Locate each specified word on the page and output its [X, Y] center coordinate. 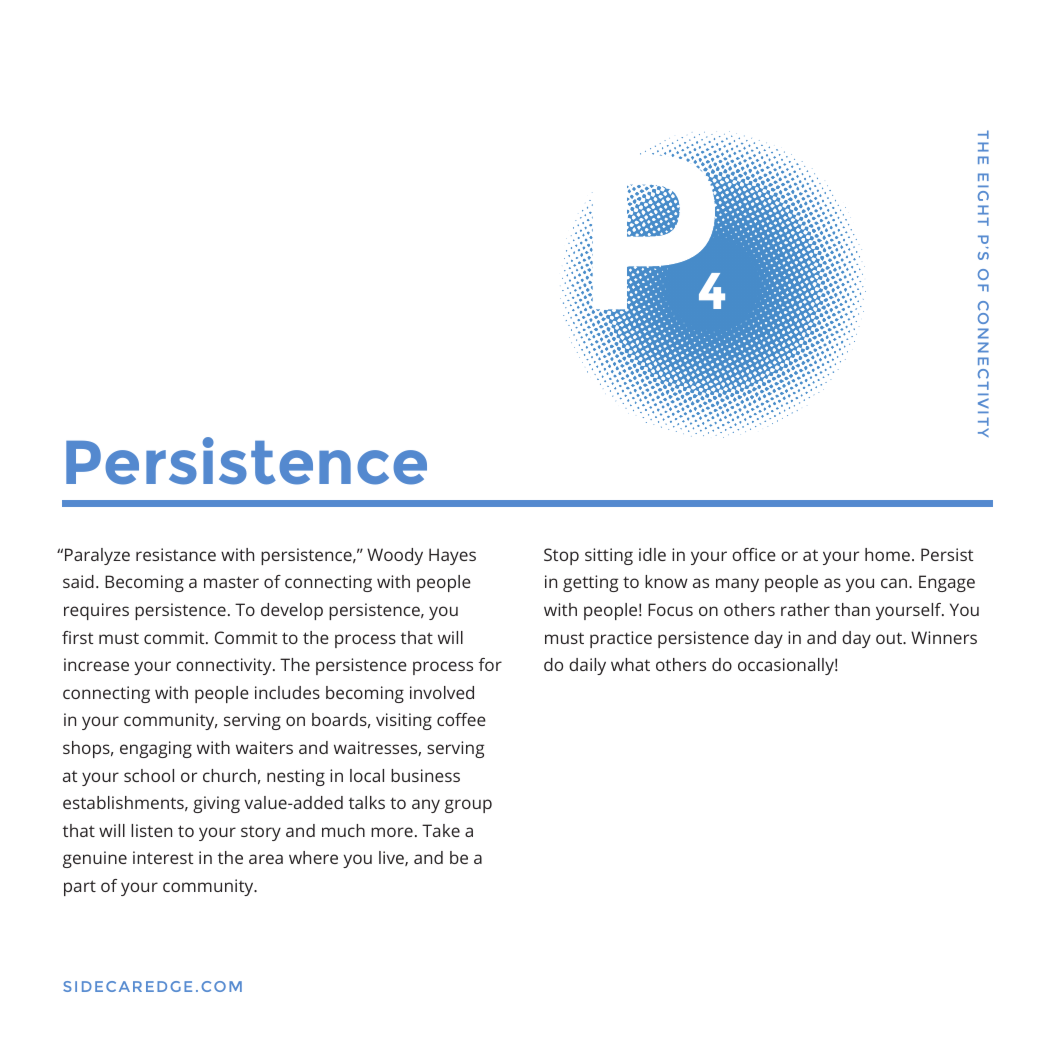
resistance [176, 554]
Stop [561, 556]
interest [163, 857]
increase [96, 664]
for [490, 664]
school [149, 775]
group [468, 806]
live [392, 858]
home [887, 554]
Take [441, 830]
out [890, 638]
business [425, 775]
